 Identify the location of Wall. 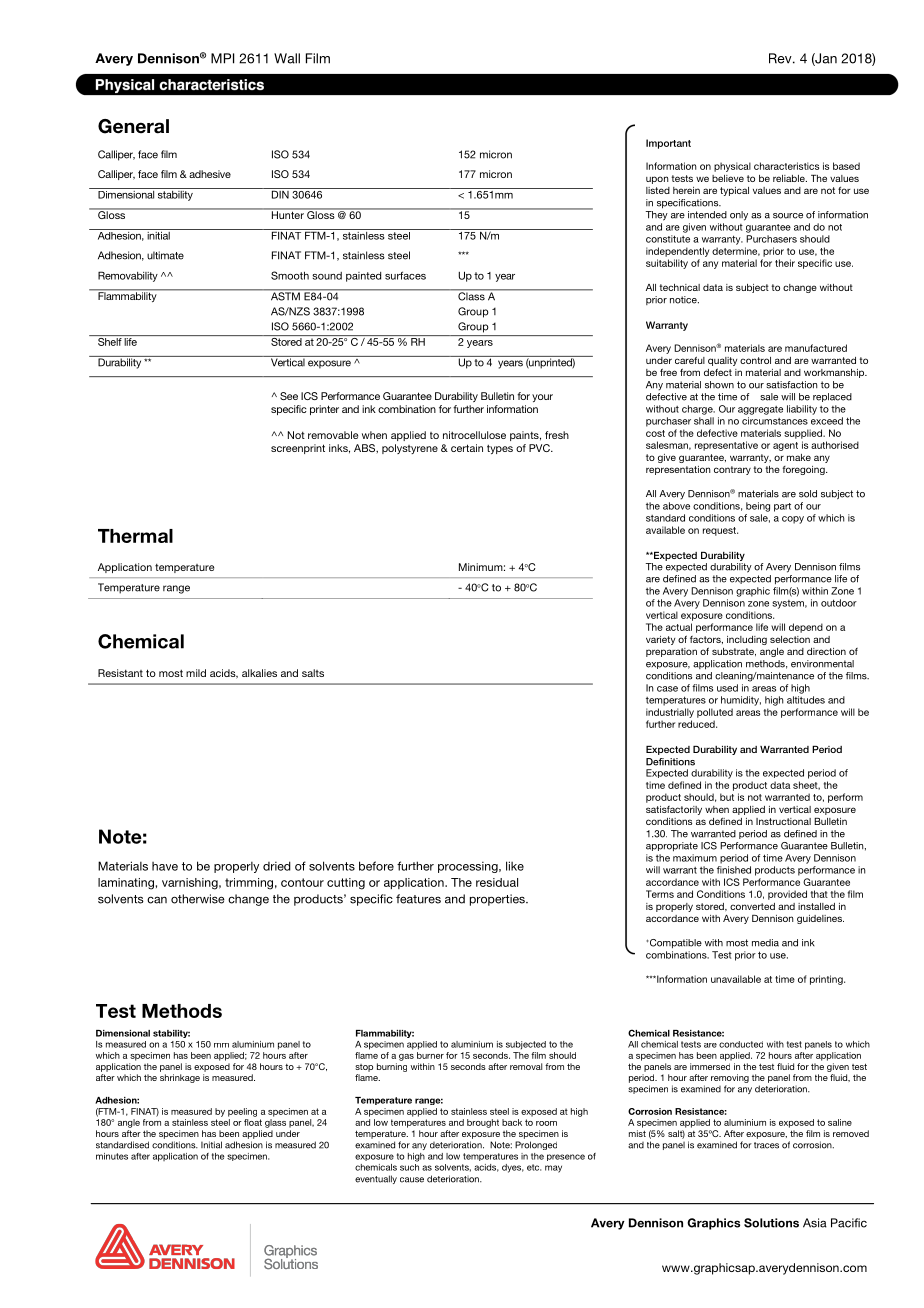
(287, 58).
